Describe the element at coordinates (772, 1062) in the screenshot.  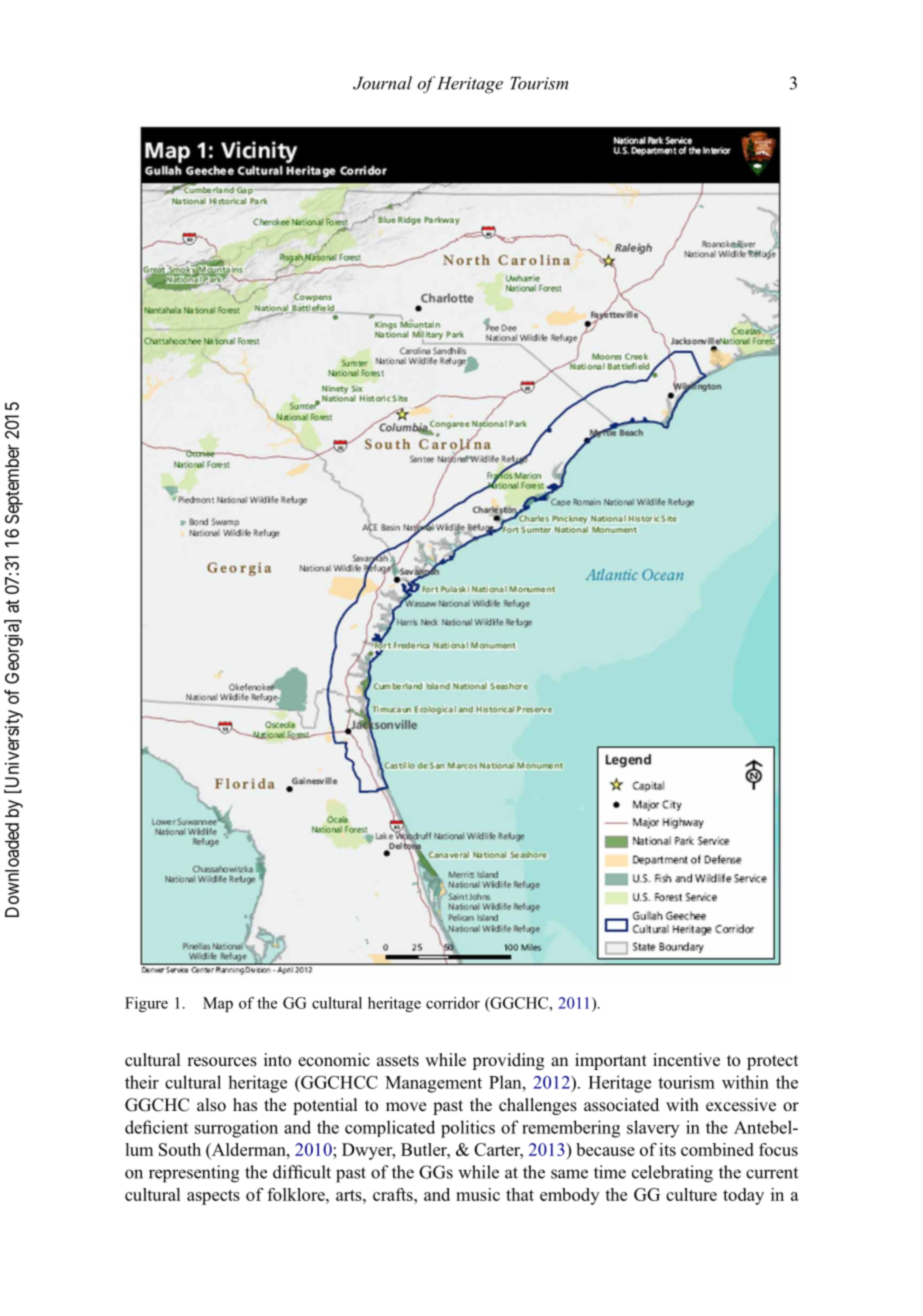
I see `protect` at that location.
